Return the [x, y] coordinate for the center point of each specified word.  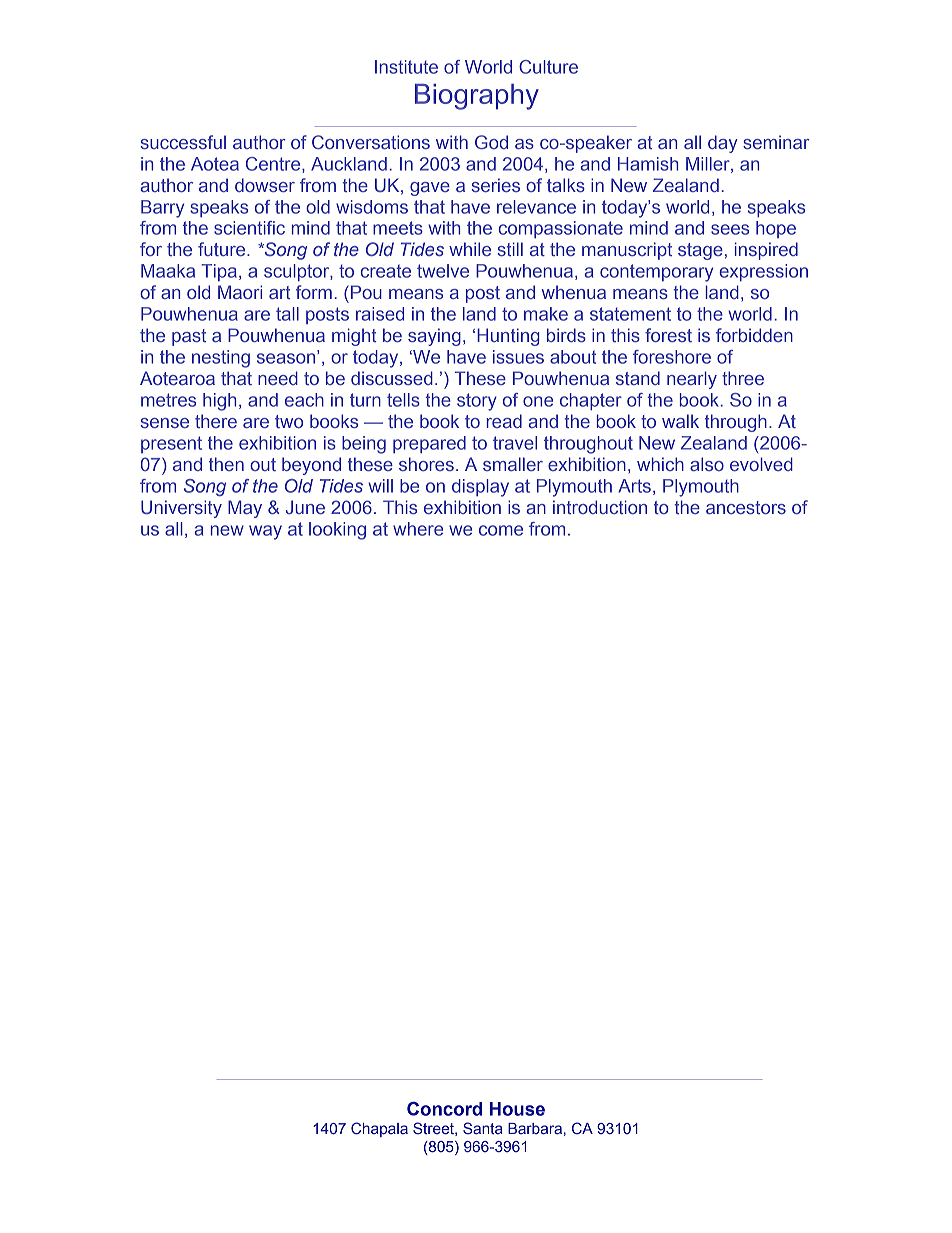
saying [434, 337]
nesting [221, 359]
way [265, 532]
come [501, 530]
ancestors [746, 507]
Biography [477, 97]
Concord [444, 1109]
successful [183, 142]
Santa [483, 1128]
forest [668, 335]
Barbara [535, 1128]
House [517, 1109]
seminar [776, 142]
